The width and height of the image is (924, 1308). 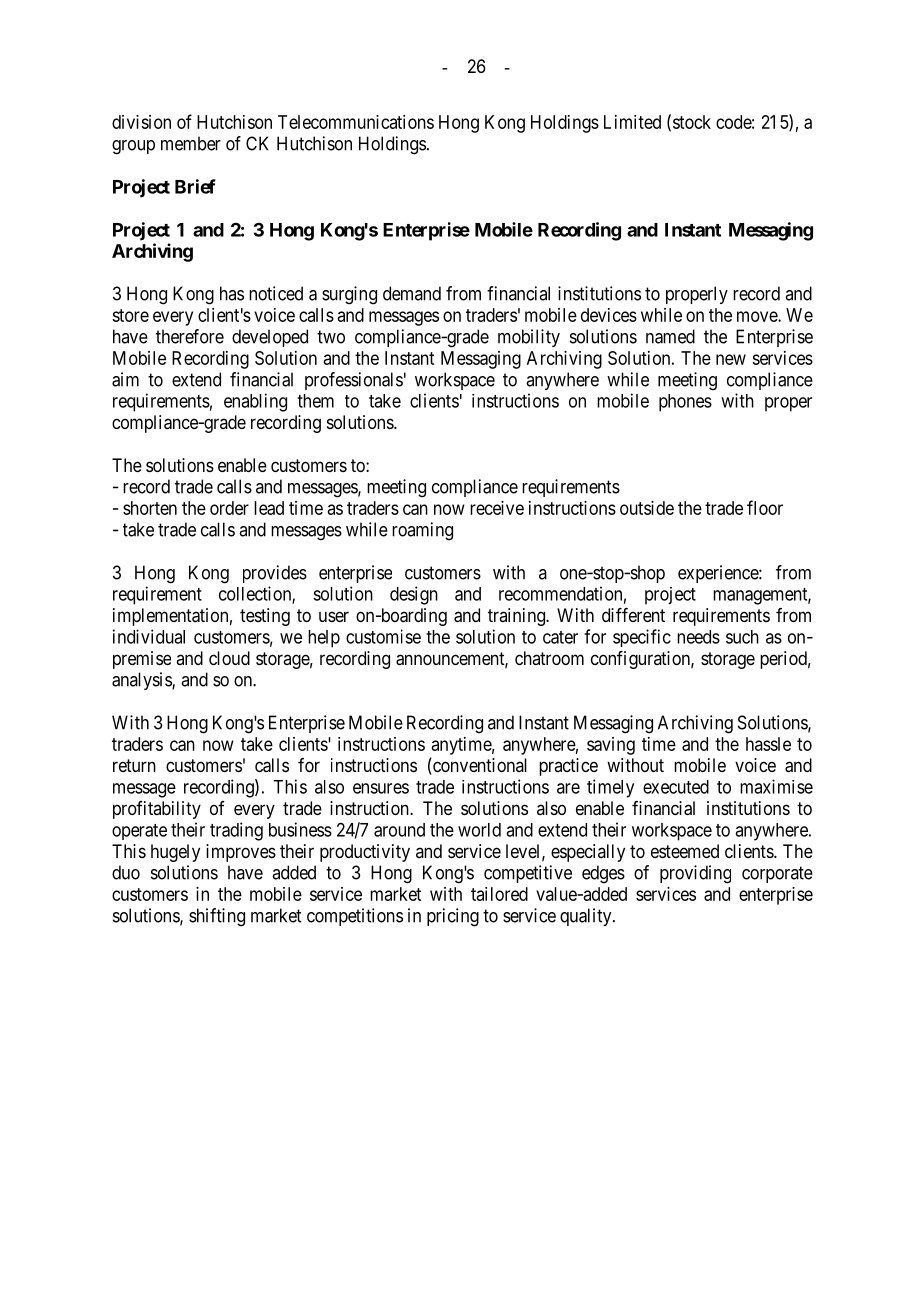 What do you see at coordinates (356, 122) in the image?
I see `Telecommunications` at bounding box center [356, 122].
